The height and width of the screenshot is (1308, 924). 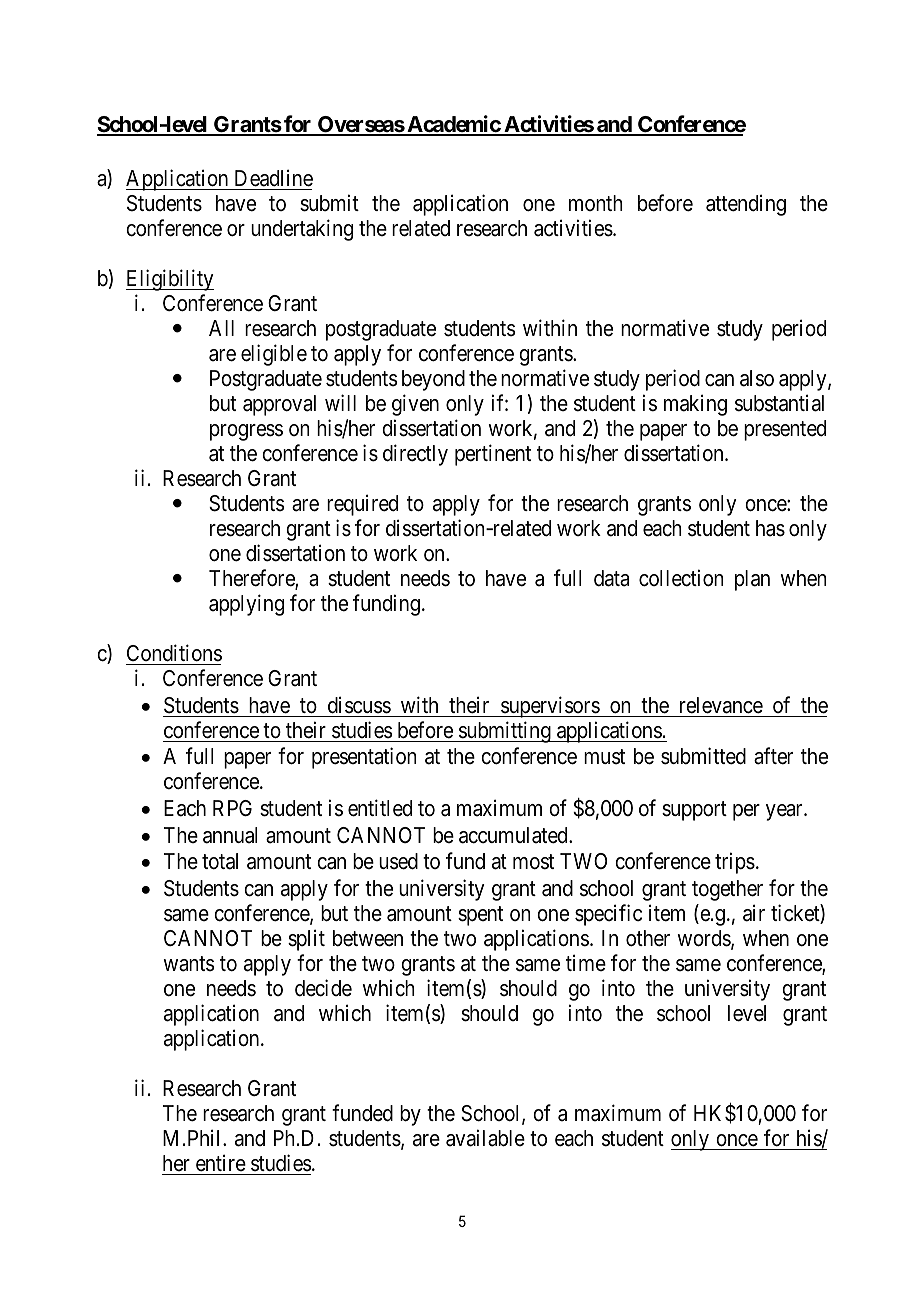 What do you see at coordinates (770, 528) in the screenshot?
I see `has` at bounding box center [770, 528].
